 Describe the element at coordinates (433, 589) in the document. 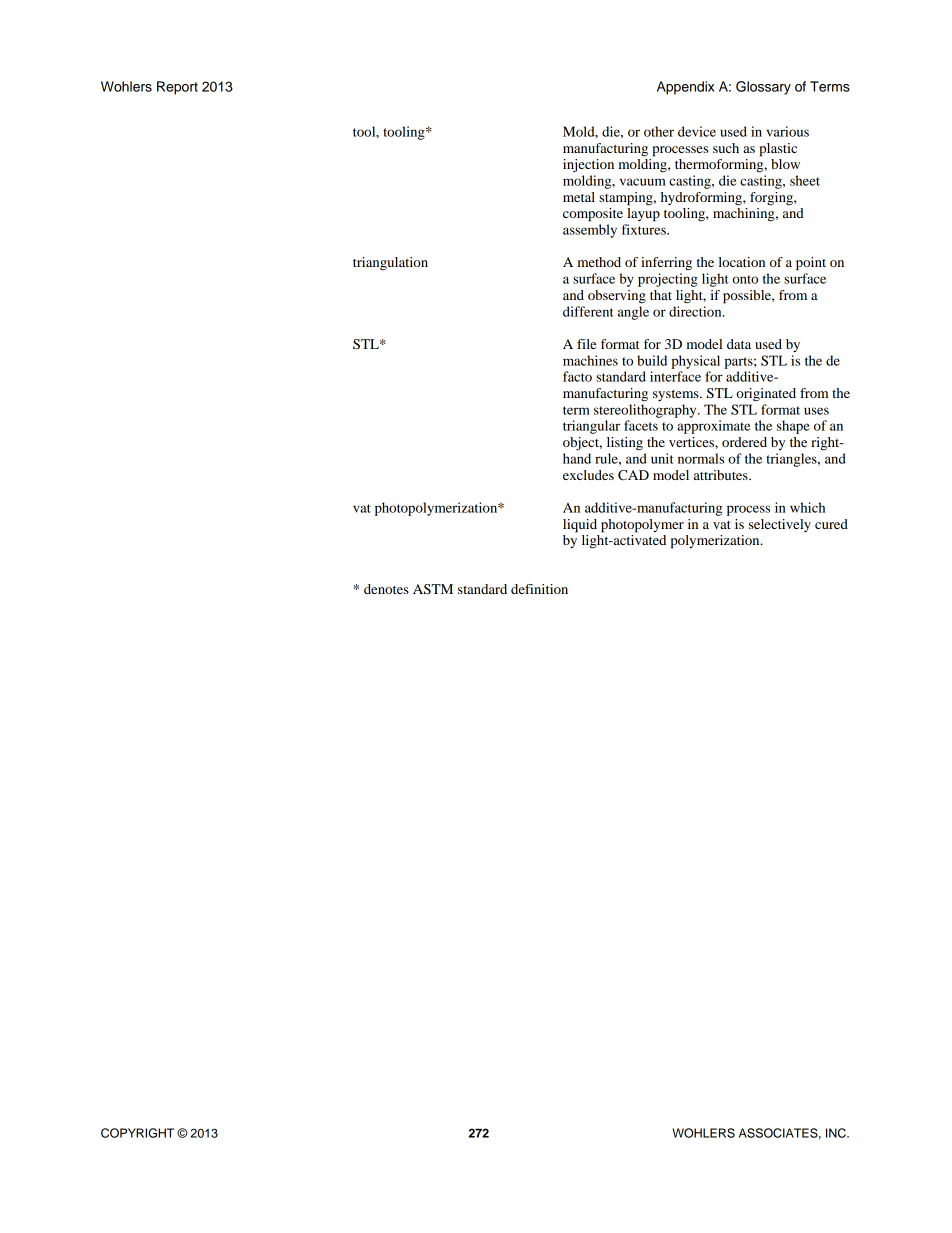

I see `ASTM` at that location.
